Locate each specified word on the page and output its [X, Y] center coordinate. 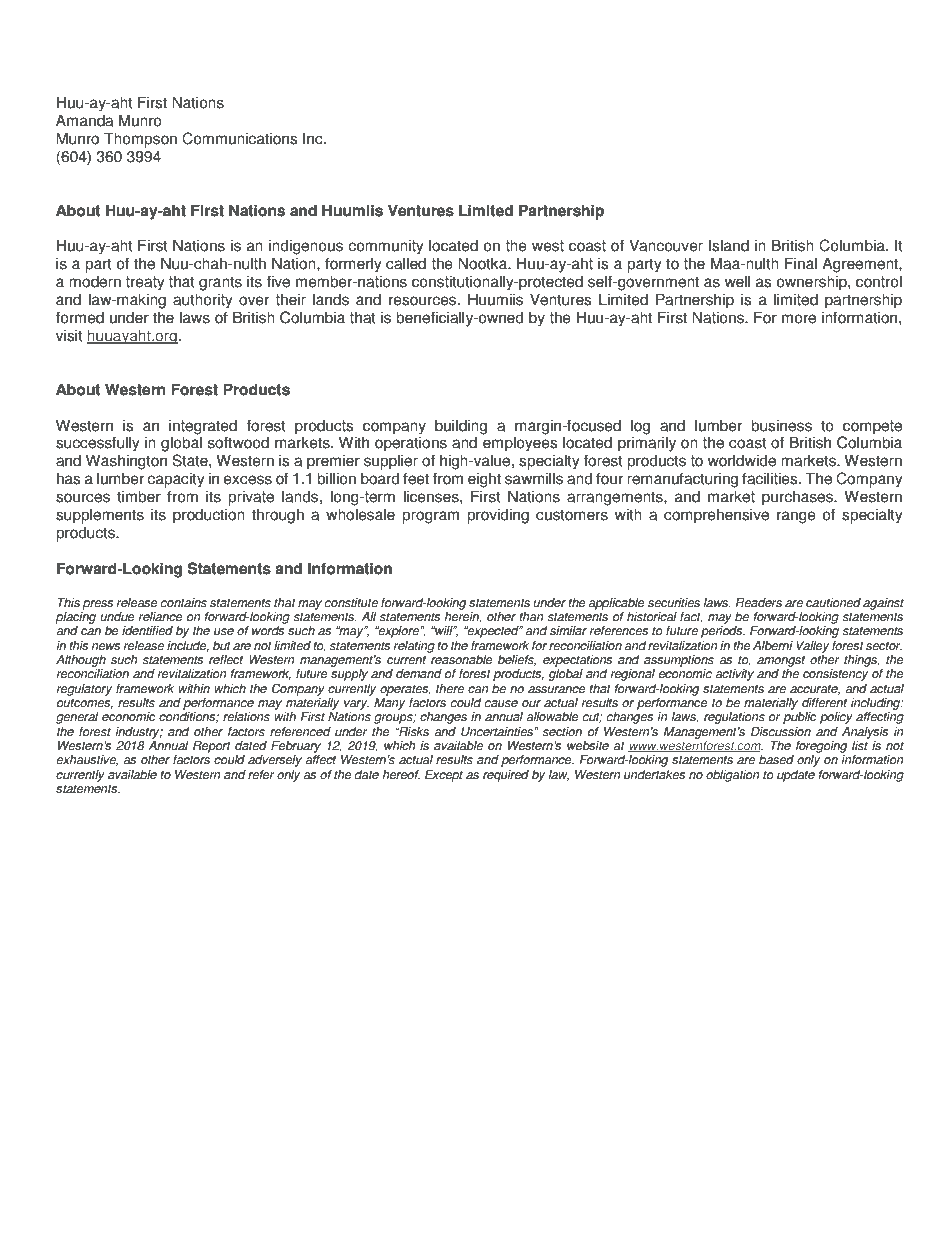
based [776, 760]
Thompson [140, 140]
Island [729, 245]
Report [212, 747]
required [506, 776]
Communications [239, 138]
